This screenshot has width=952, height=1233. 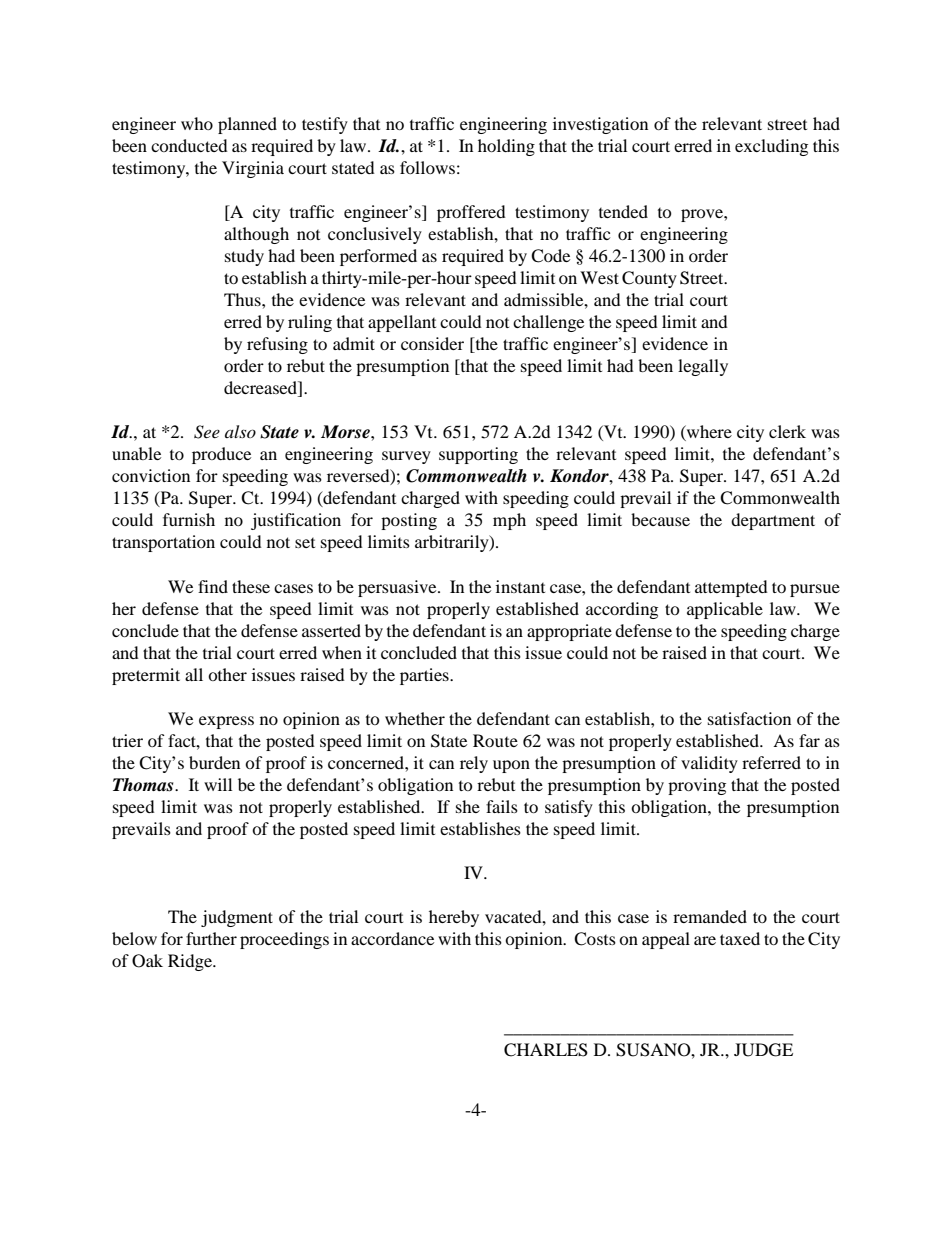 What do you see at coordinates (189, 145) in the screenshot?
I see `conducted` at bounding box center [189, 145].
